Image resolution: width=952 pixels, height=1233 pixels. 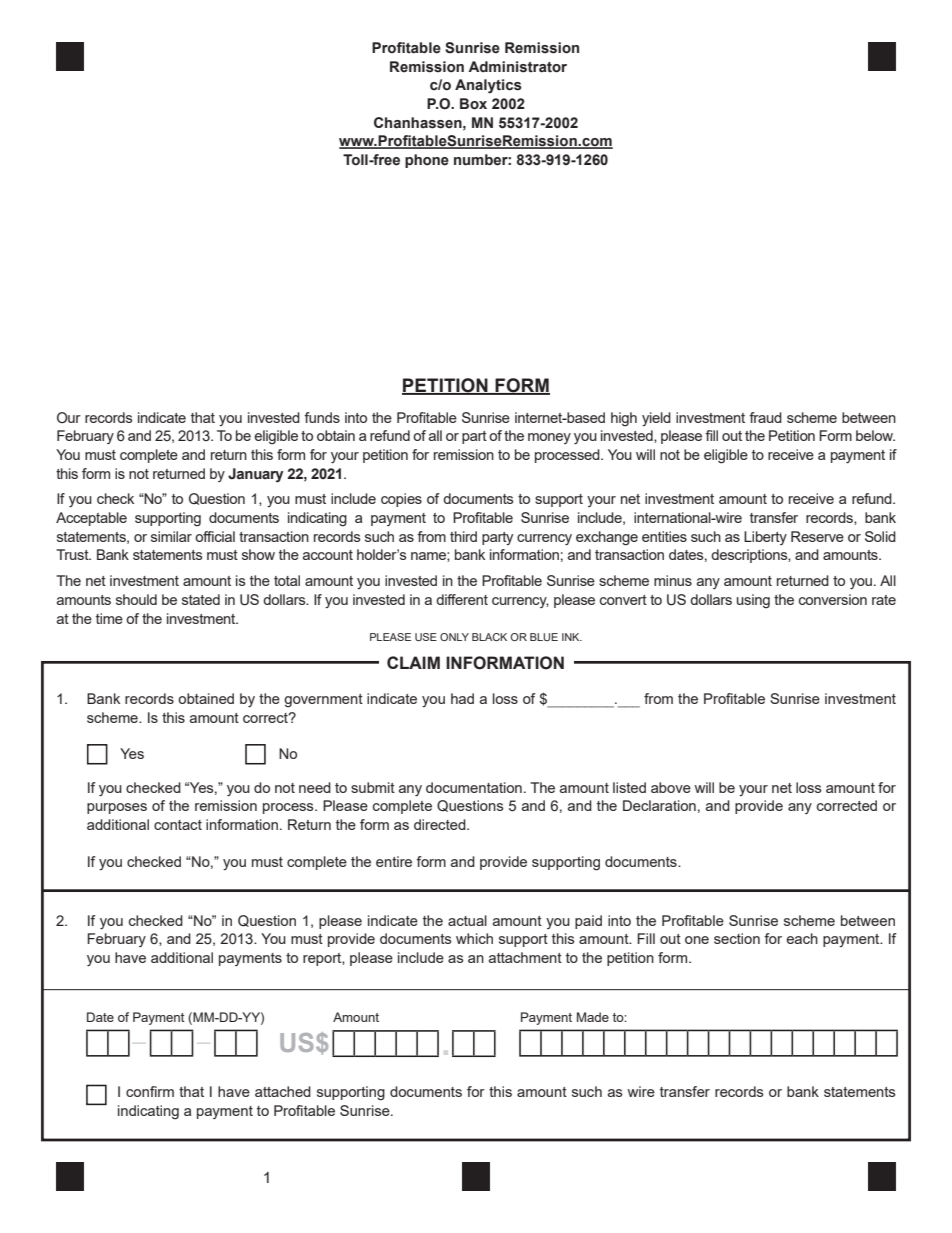 I want to click on different, so click(x=462, y=599).
